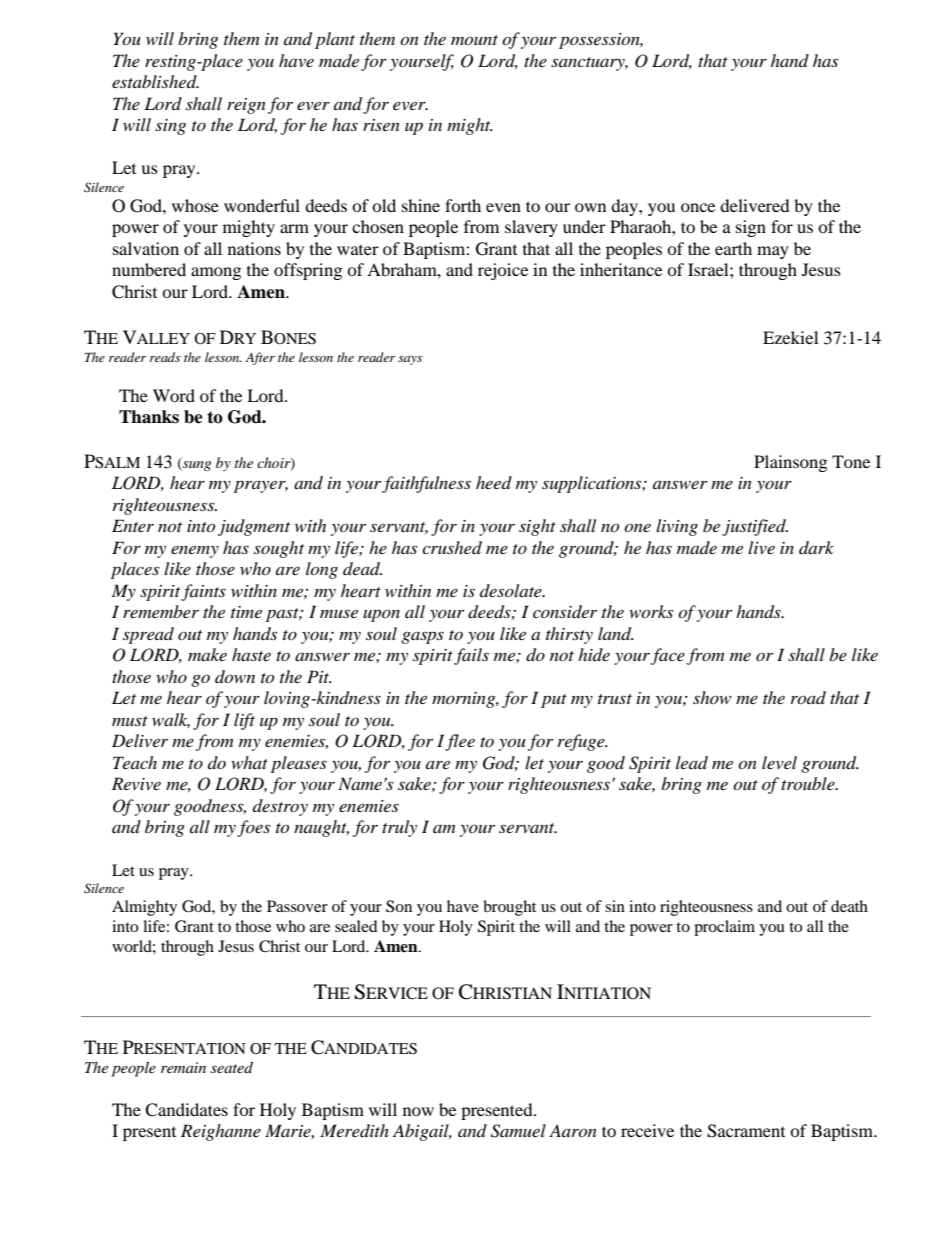 The width and height of the screenshot is (952, 1233). I want to click on once, so click(698, 207).
